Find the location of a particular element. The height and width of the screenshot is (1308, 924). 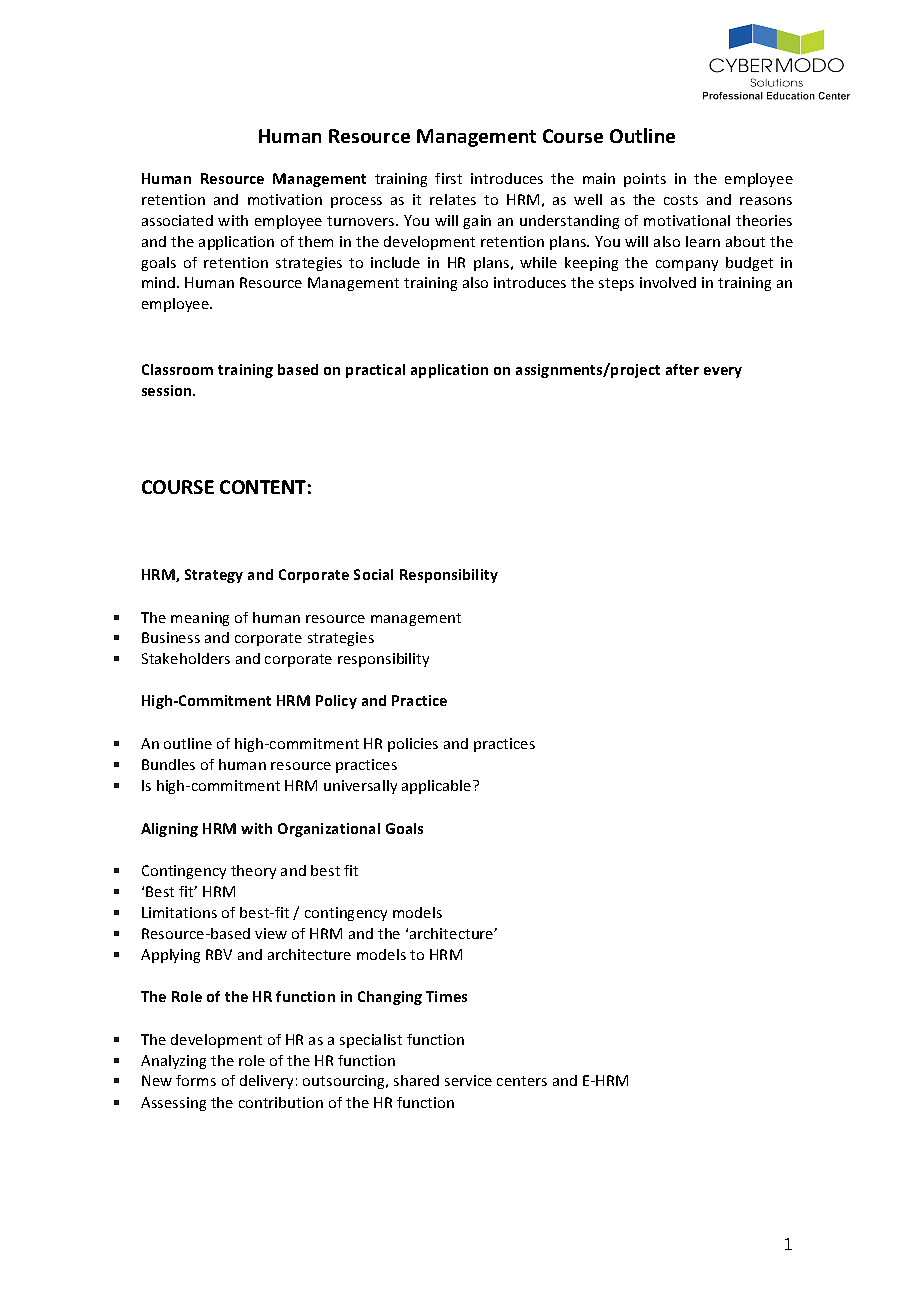

well is located at coordinates (588, 199).
